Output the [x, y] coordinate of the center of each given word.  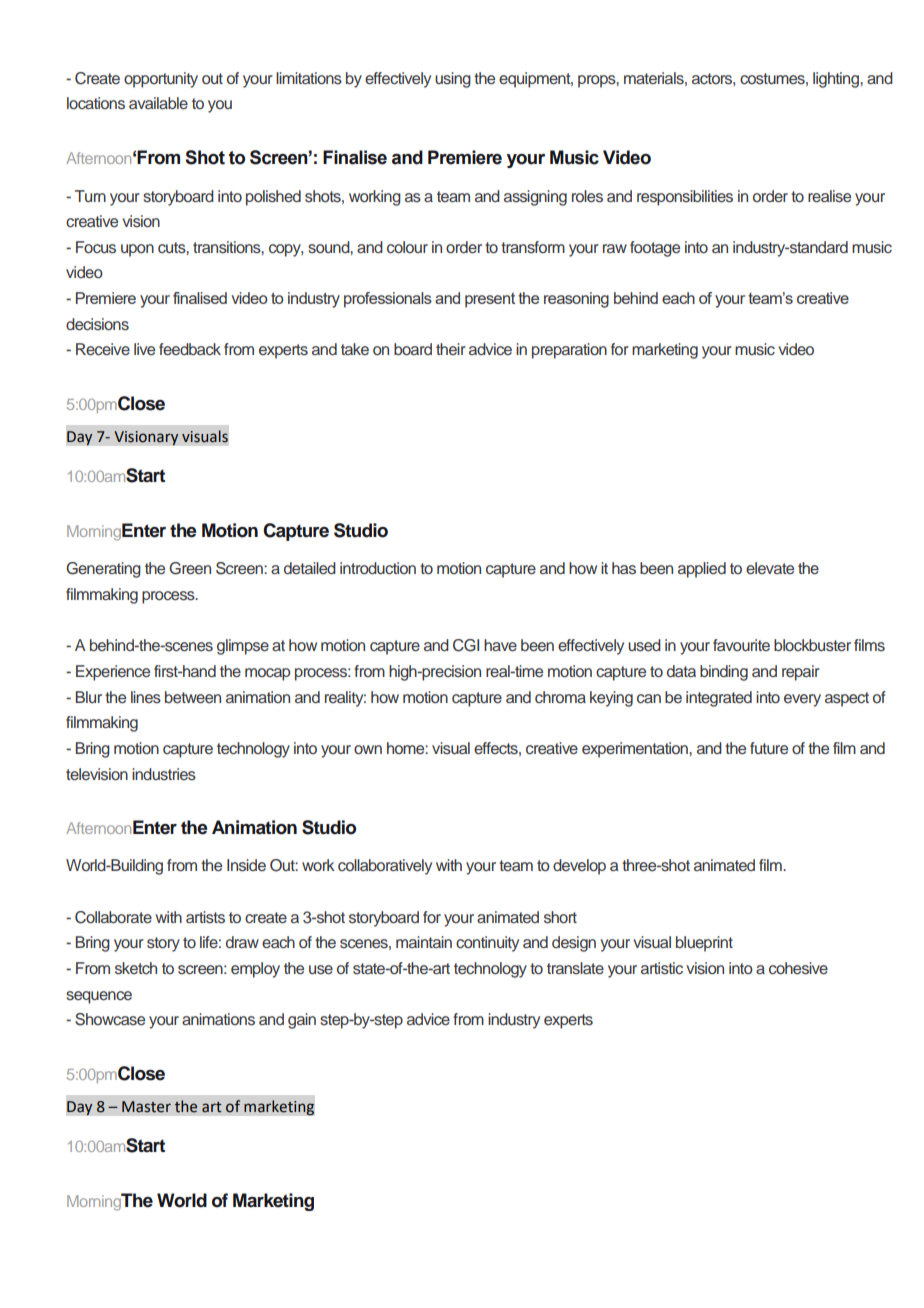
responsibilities [685, 198]
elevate [770, 568]
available [158, 103]
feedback [190, 349]
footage [655, 249]
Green [190, 568]
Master [146, 1107]
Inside [246, 865]
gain [302, 1021]
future [769, 748]
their [451, 349]
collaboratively [385, 867]
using [453, 80]
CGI [466, 645]
